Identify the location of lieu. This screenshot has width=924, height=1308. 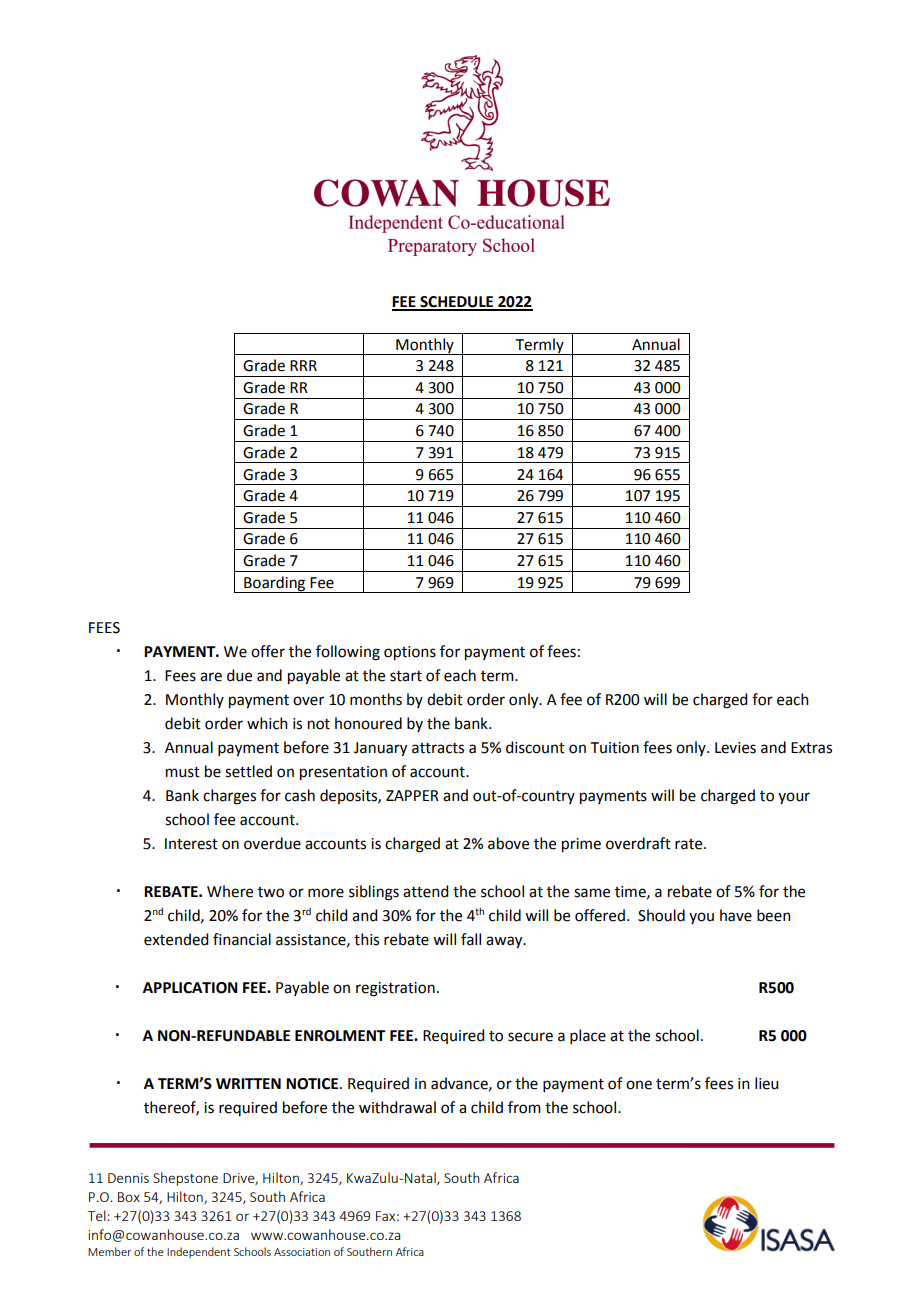
(766, 1083).
